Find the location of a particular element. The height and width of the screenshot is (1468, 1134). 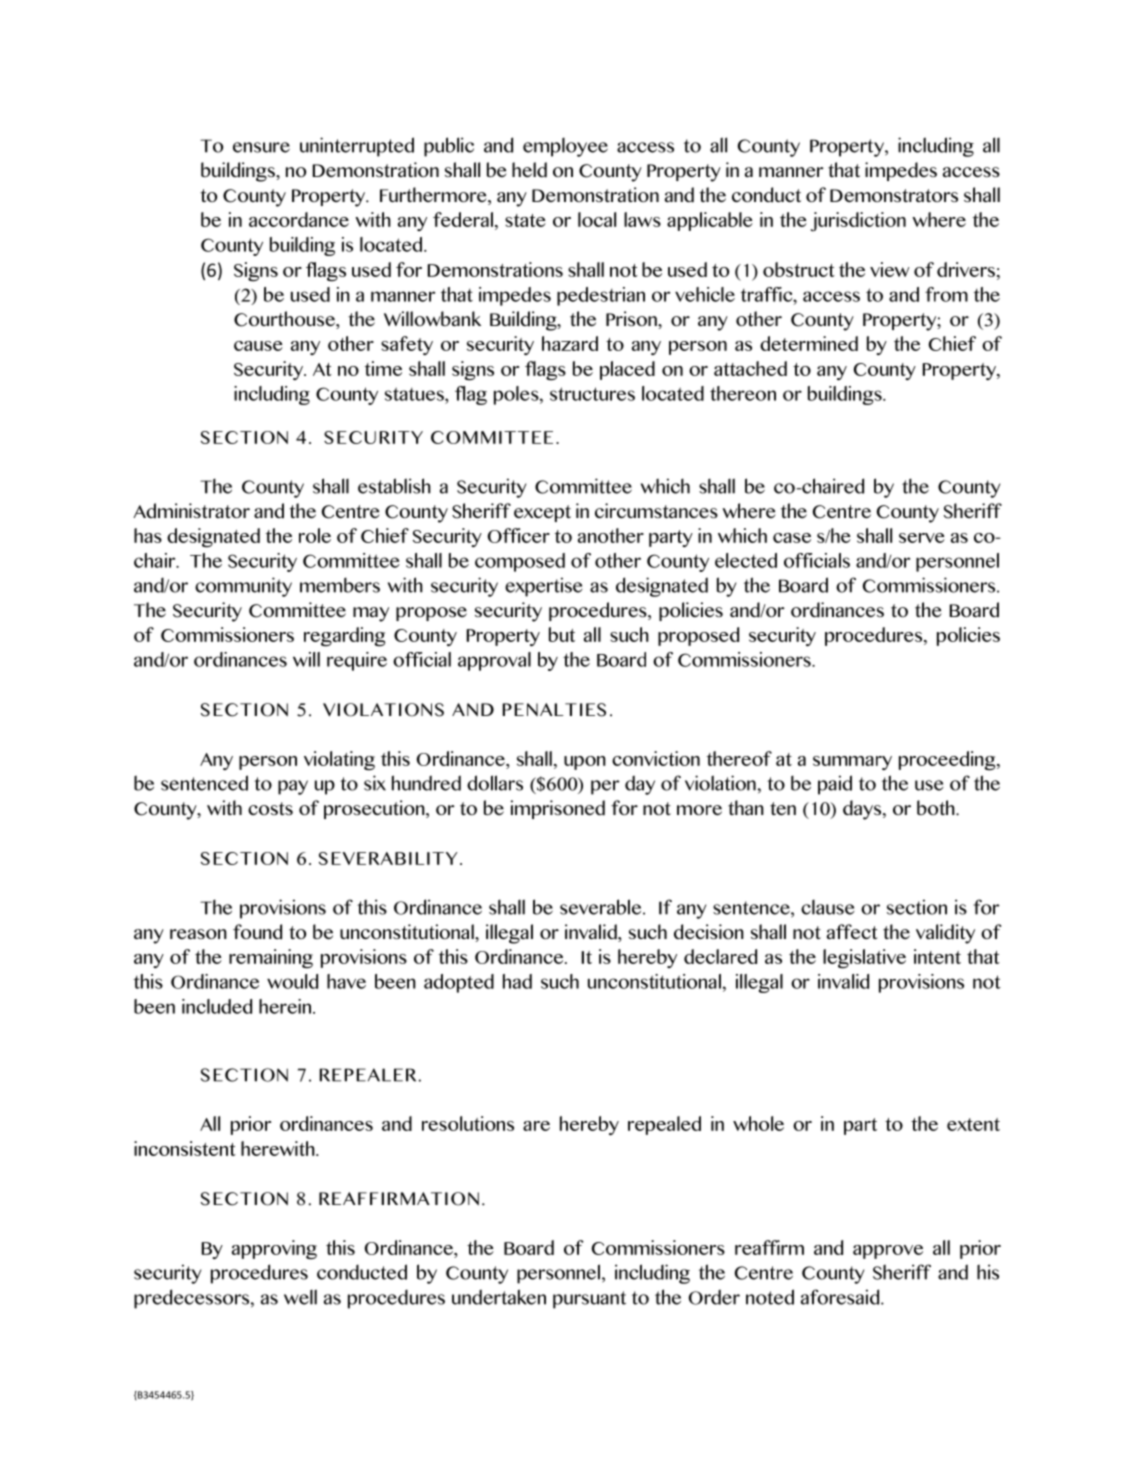

pay is located at coordinates (293, 787).
